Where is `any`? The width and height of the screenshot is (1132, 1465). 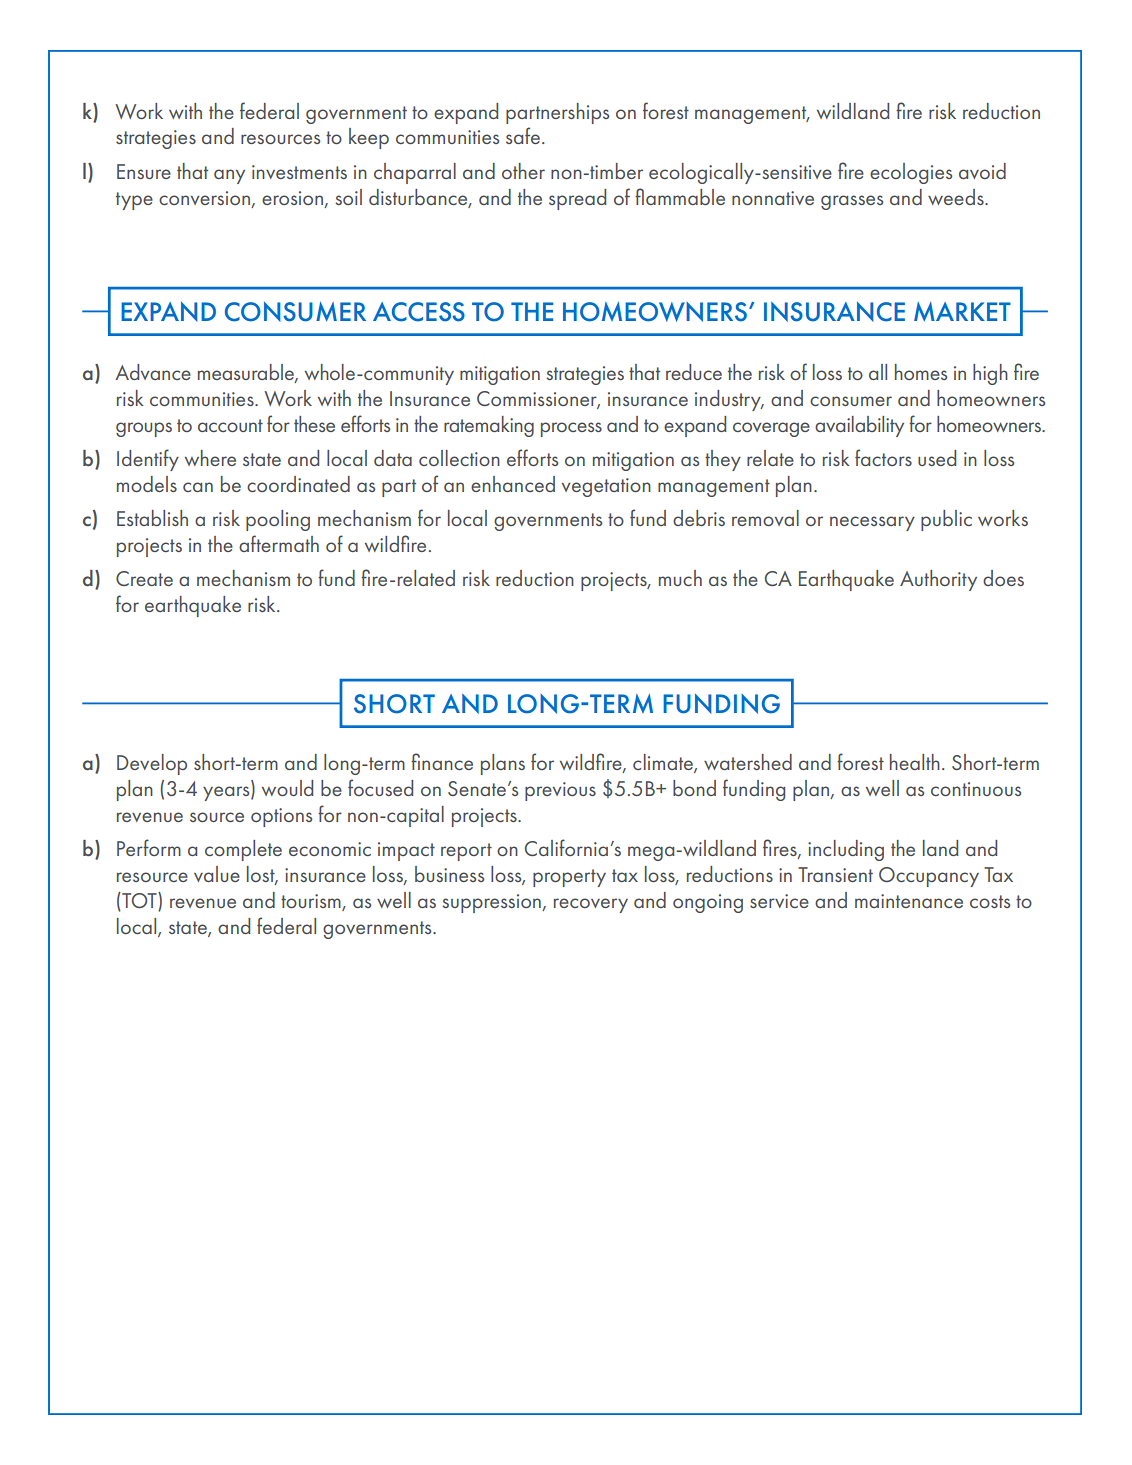
any is located at coordinates (229, 176).
